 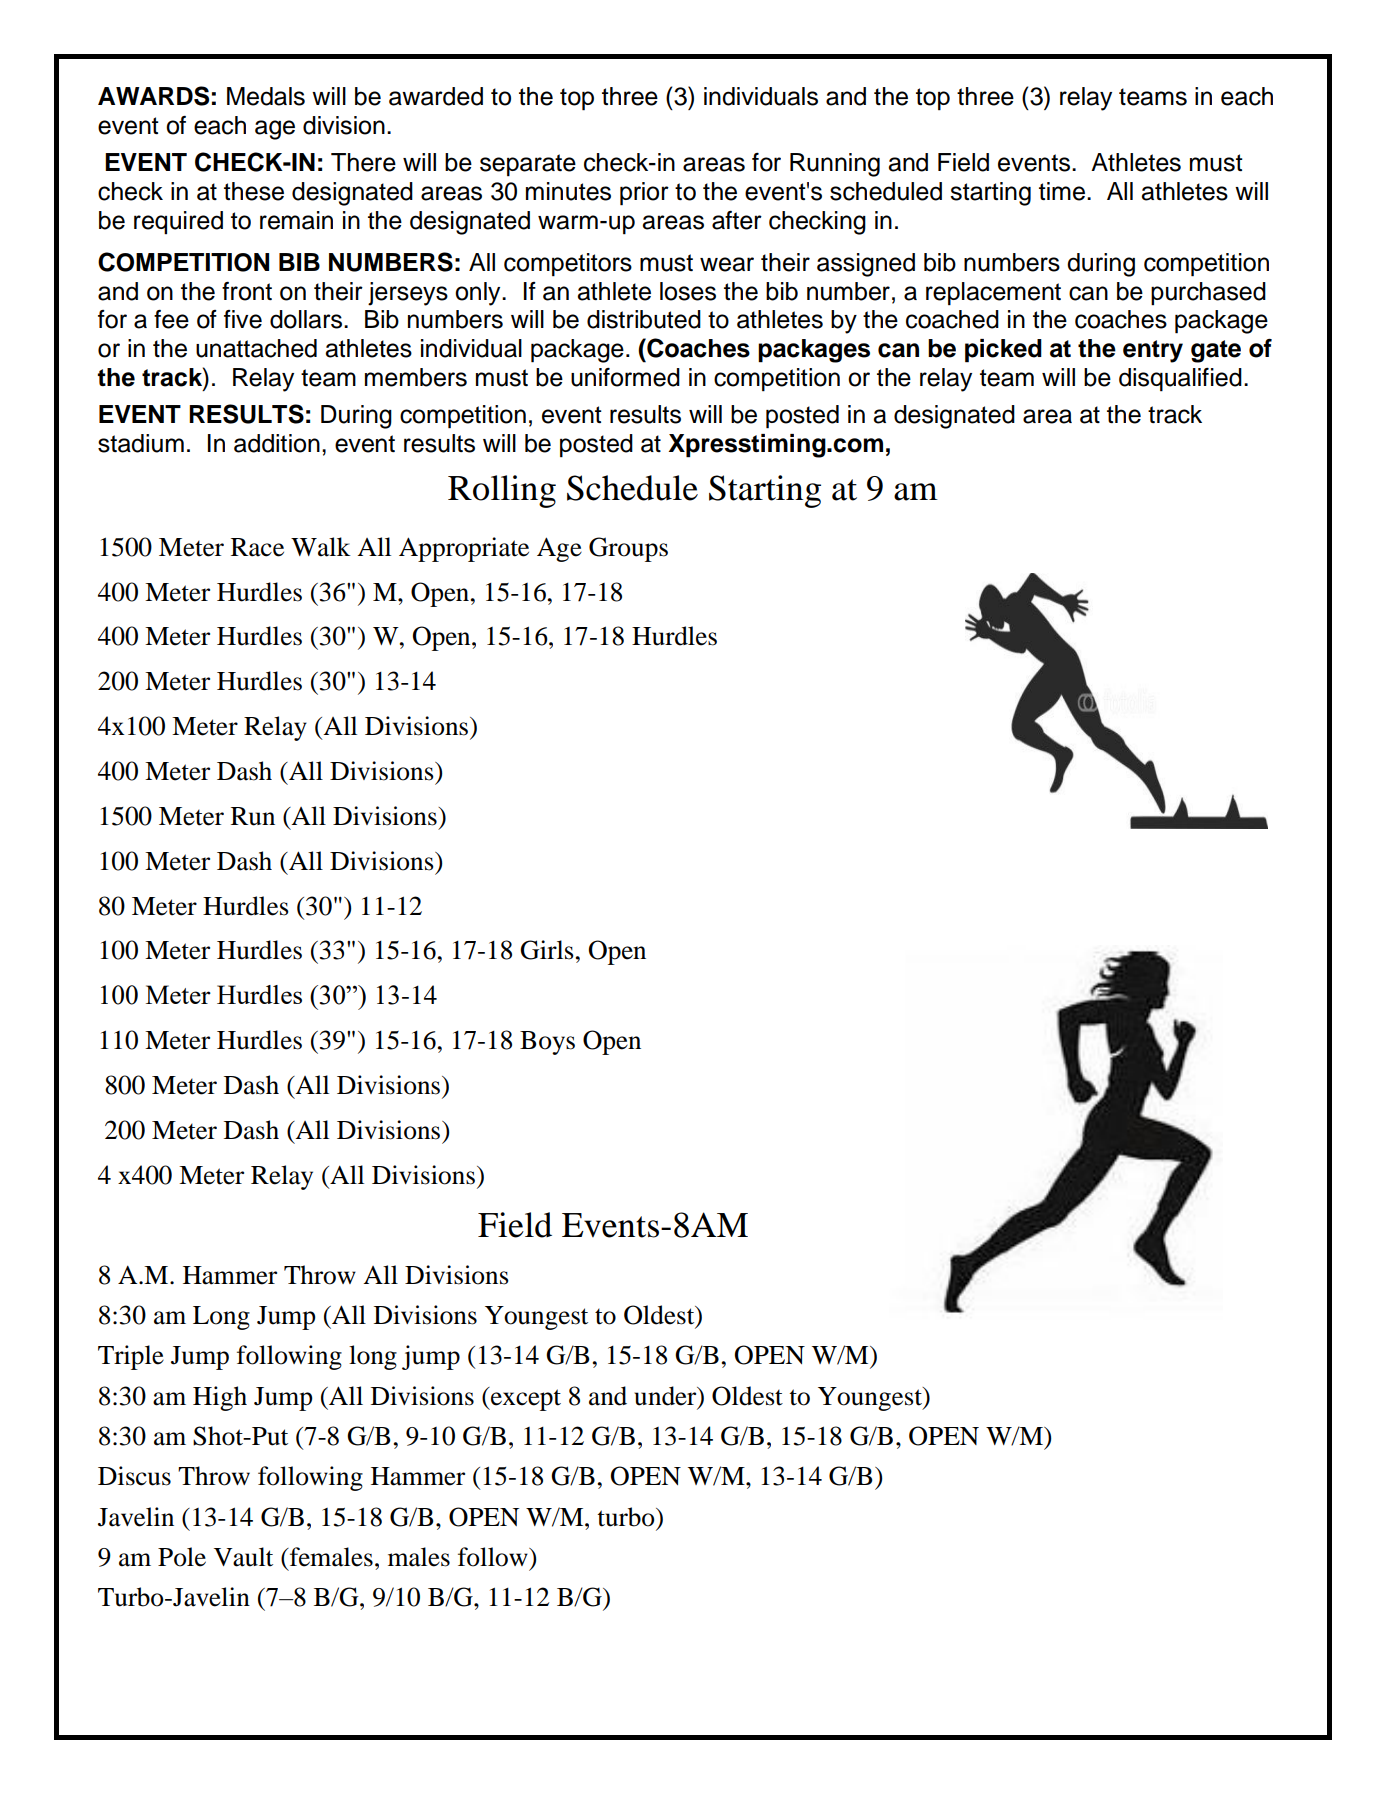 What do you see at coordinates (257, 547) in the screenshot?
I see `Race` at bounding box center [257, 547].
